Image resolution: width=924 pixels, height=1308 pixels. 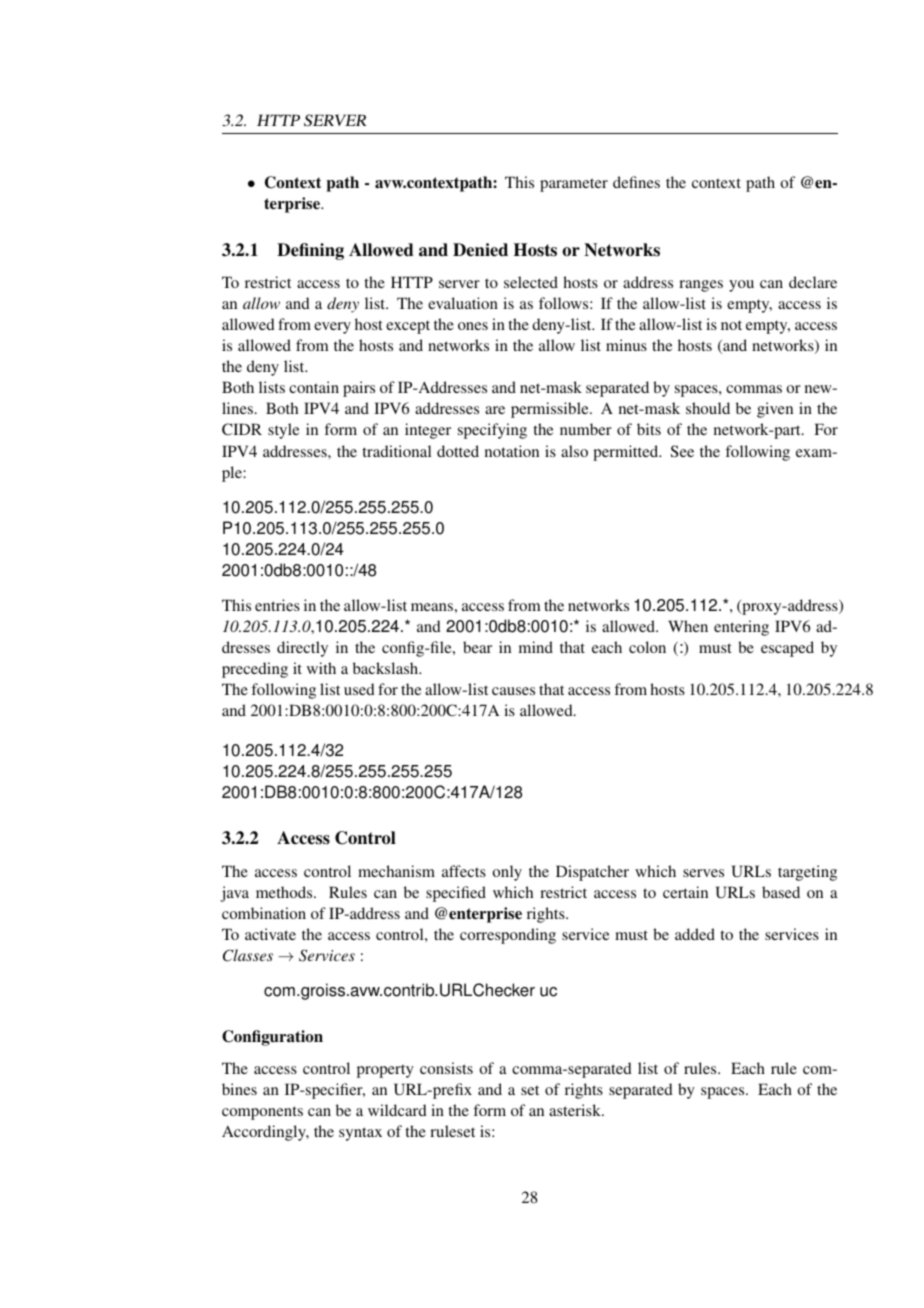 I want to click on components, so click(x=262, y=1113).
